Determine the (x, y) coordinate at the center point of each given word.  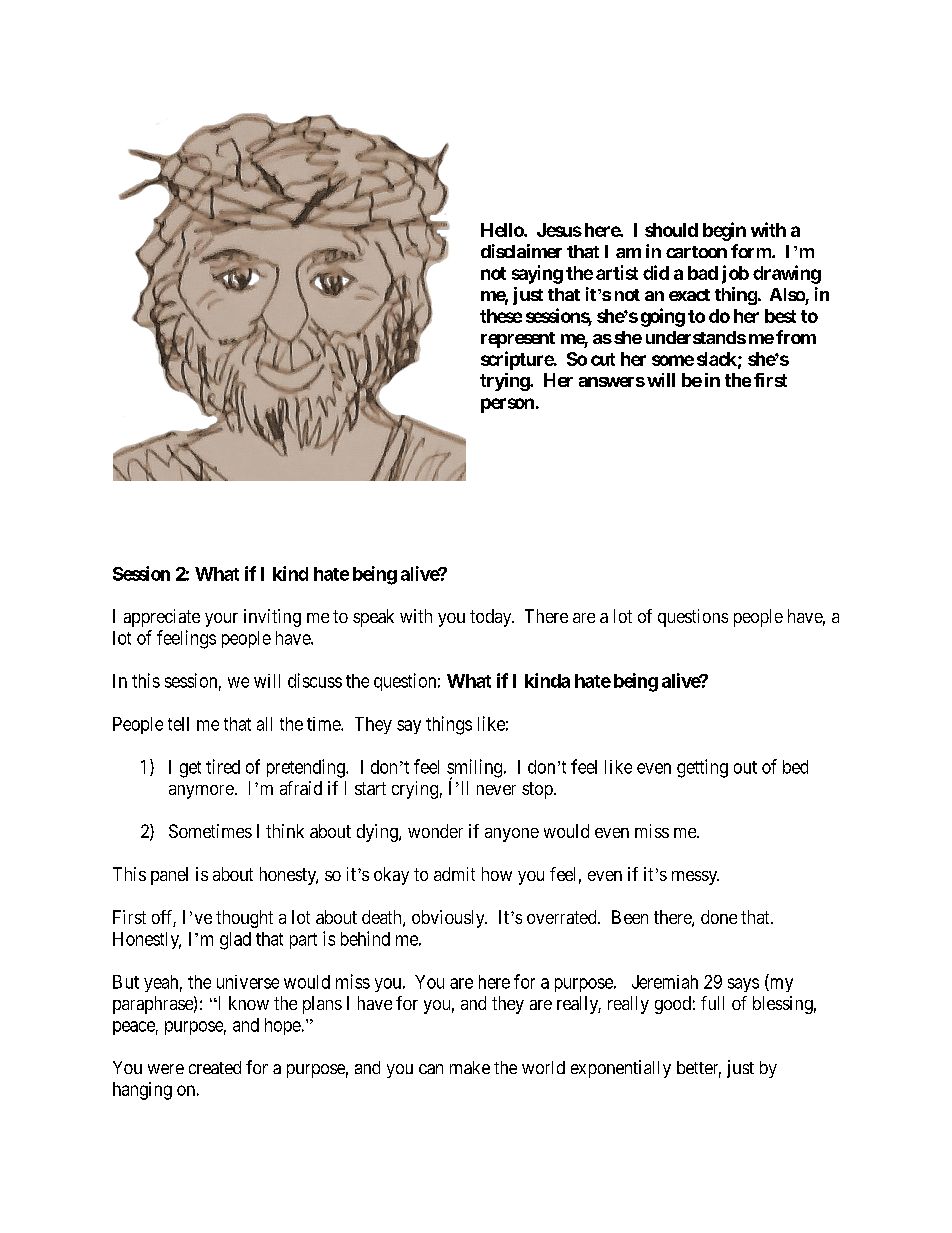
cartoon (696, 252)
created (215, 1067)
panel (169, 876)
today (492, 618)
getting (702, 768)
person (507, 405)
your (221, 620)
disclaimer (521, 251)
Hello (503, 230)
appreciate (162, 618)
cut (603, 359)
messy (695, 878)
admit (454, 874)
